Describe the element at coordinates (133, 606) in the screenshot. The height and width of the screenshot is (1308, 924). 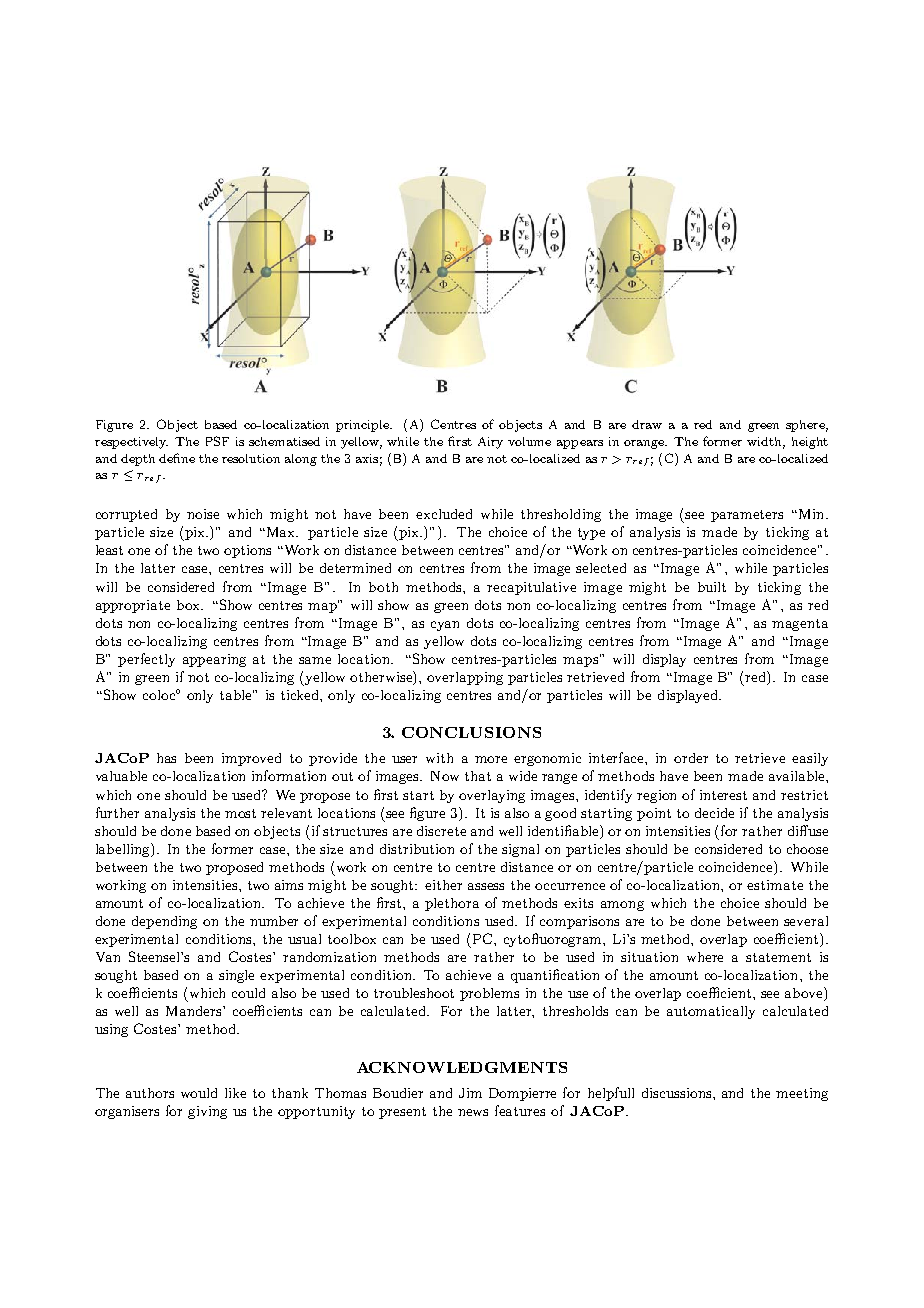
I see `appropriate` at that location.
